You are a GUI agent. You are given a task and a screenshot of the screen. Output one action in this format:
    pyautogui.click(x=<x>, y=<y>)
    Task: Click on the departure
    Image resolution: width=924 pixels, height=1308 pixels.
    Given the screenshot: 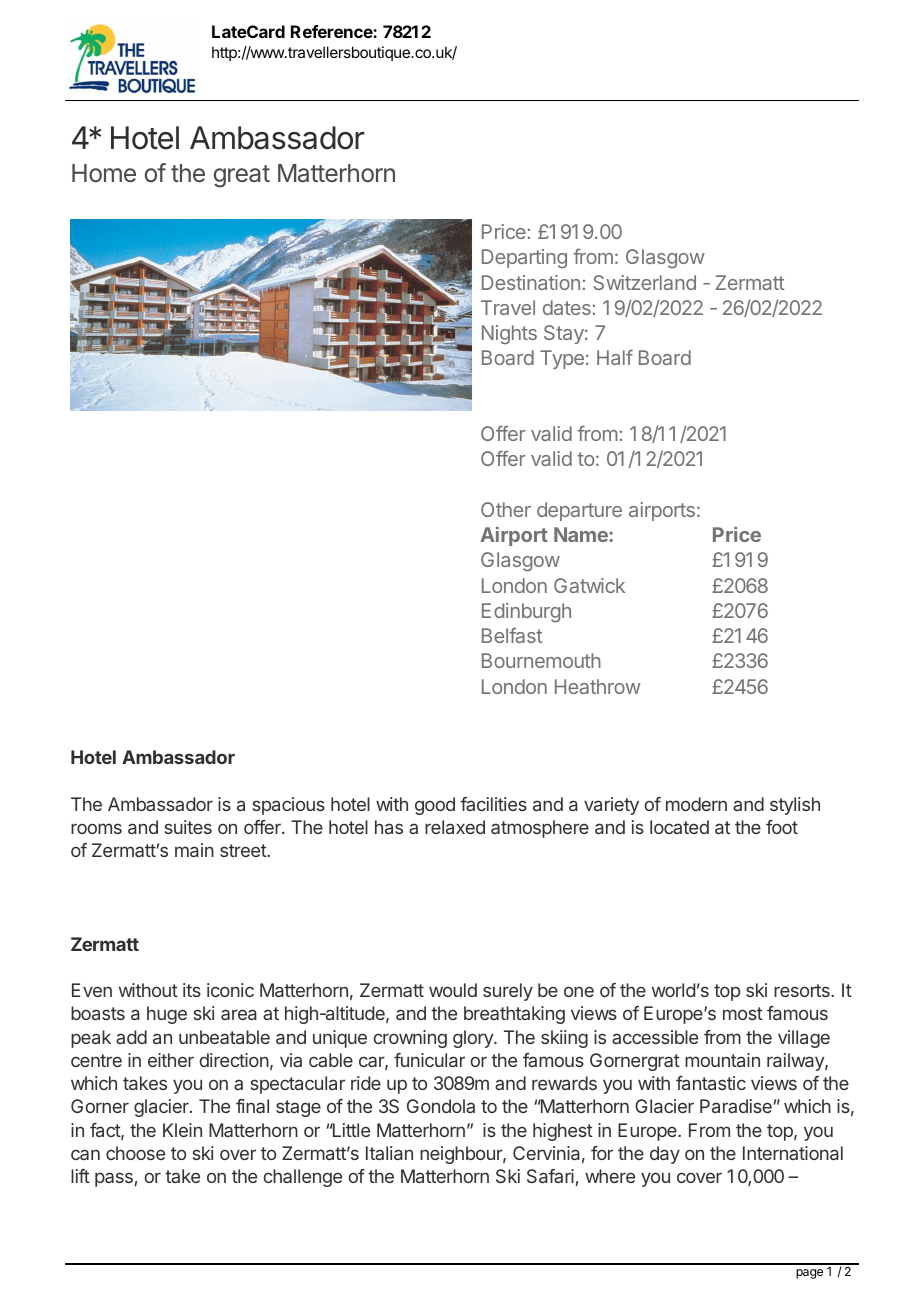 What is the action you would take?
    pyautogui.click(x=579, y=511)
